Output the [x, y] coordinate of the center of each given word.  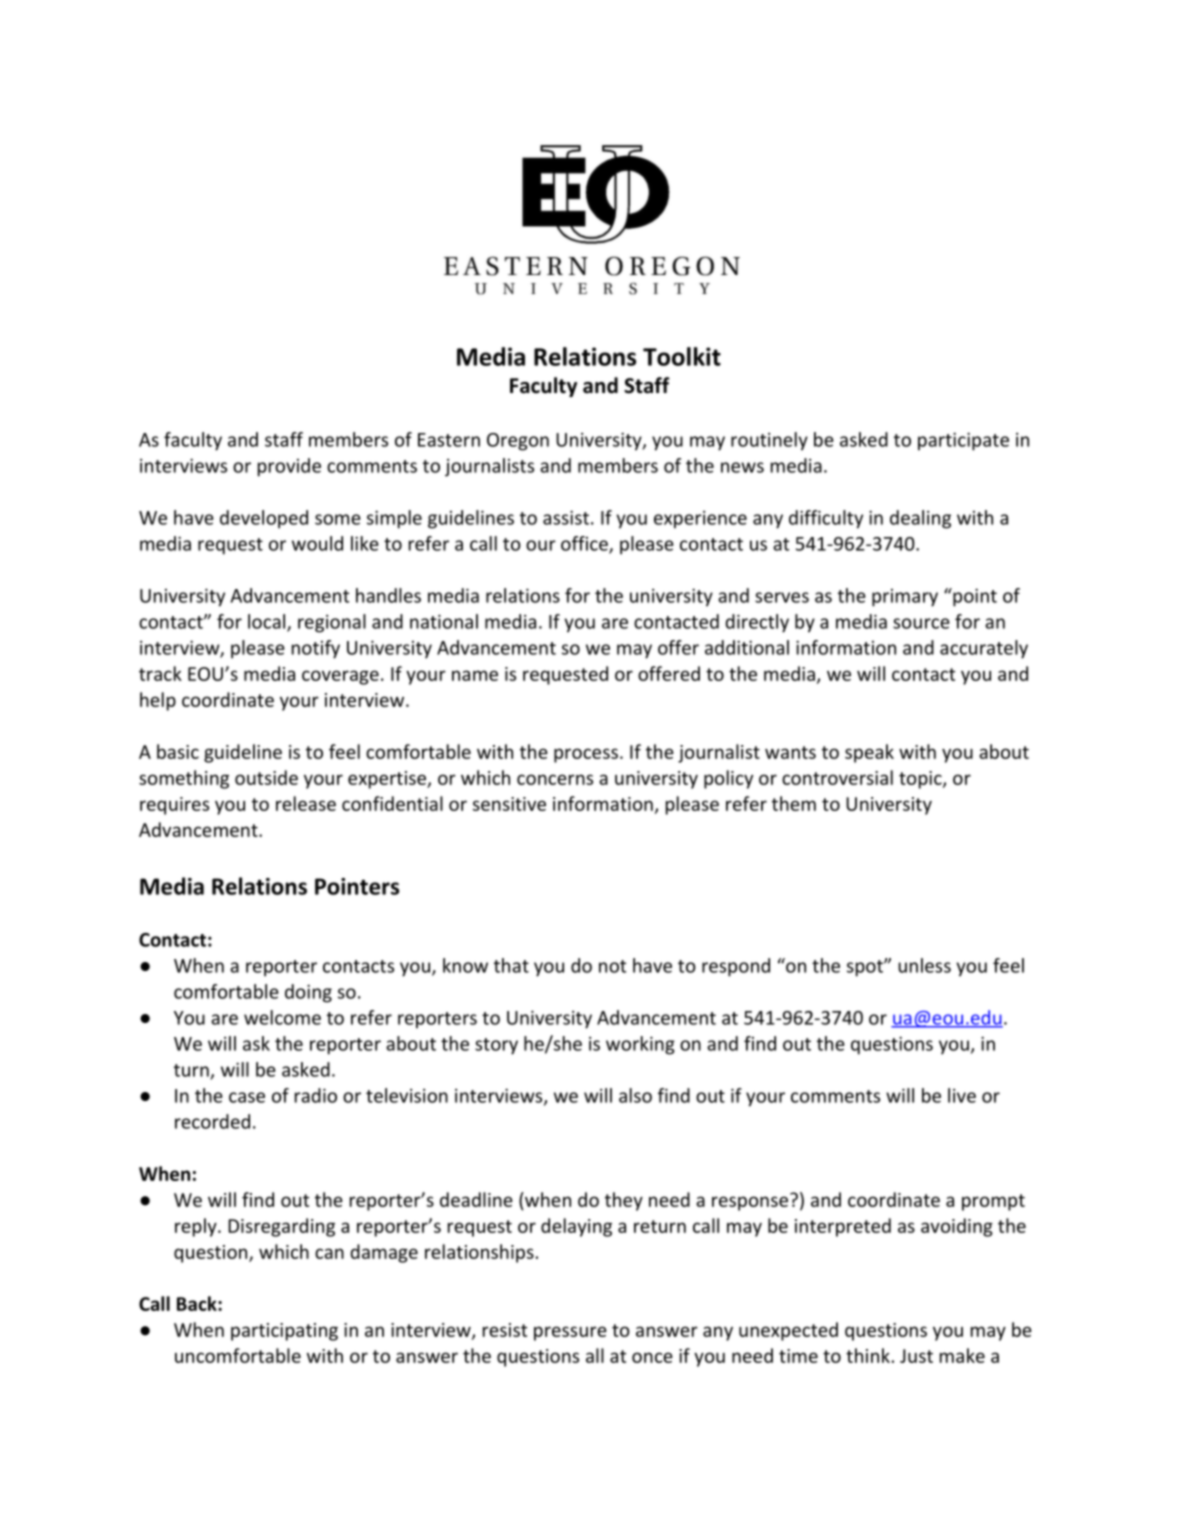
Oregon [518, 442]
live [962, 1095]
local [268, 622]
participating [284, 1332]
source [921, 623]
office [585, 544]
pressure [570, 1333]
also [635, 1095]
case [247, 1097]
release [306, 803]
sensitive [509, 804]
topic [921, 780]
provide [289, 467]
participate [963, 441]
